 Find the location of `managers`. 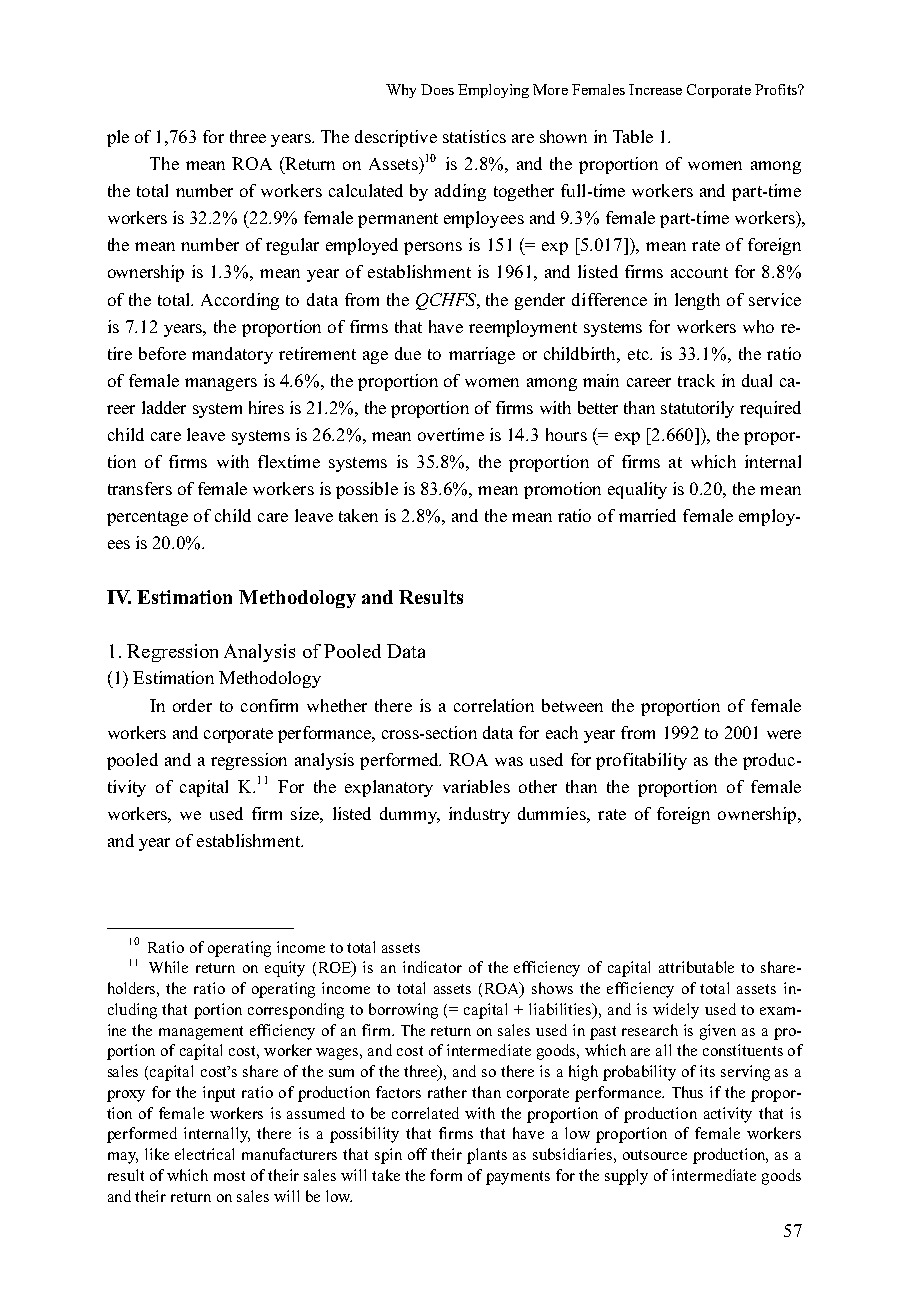

managers is located at coordinates (221, 384).
